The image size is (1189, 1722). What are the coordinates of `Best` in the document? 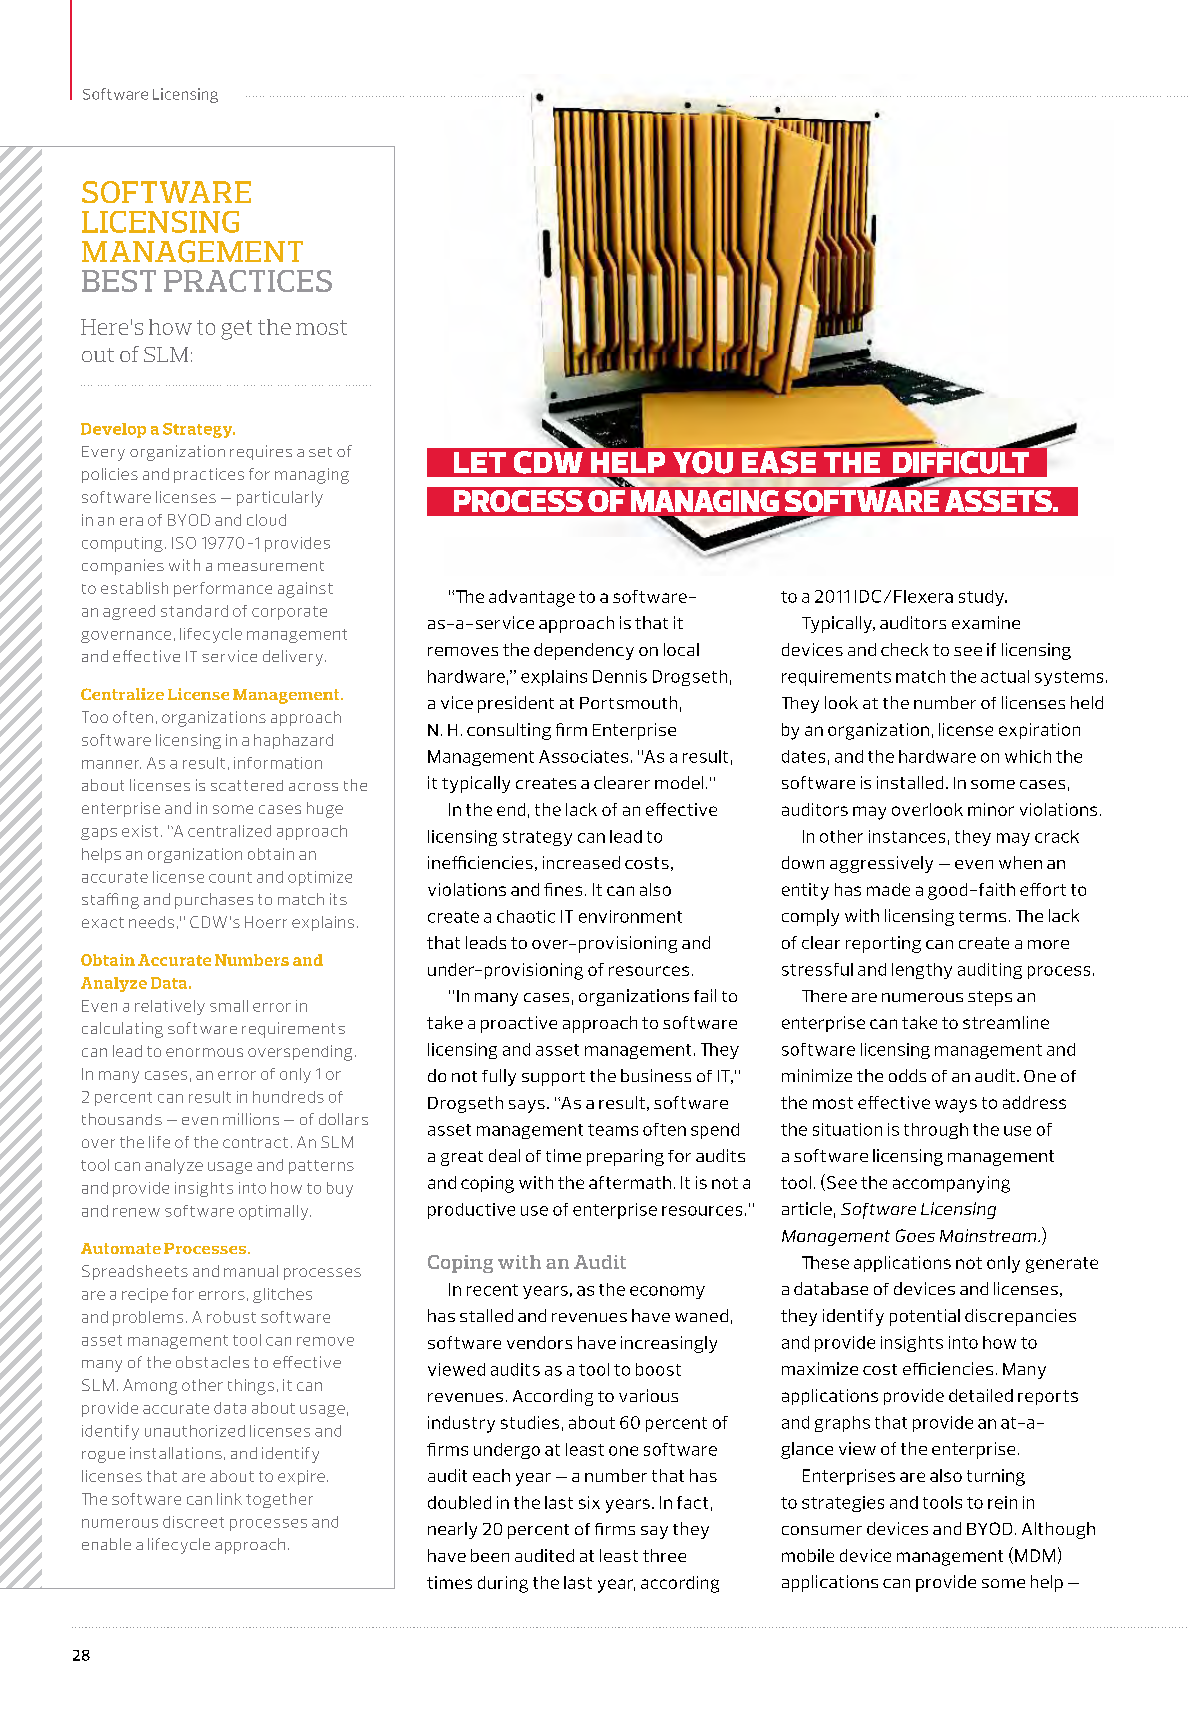 It's located at (119, 281).
